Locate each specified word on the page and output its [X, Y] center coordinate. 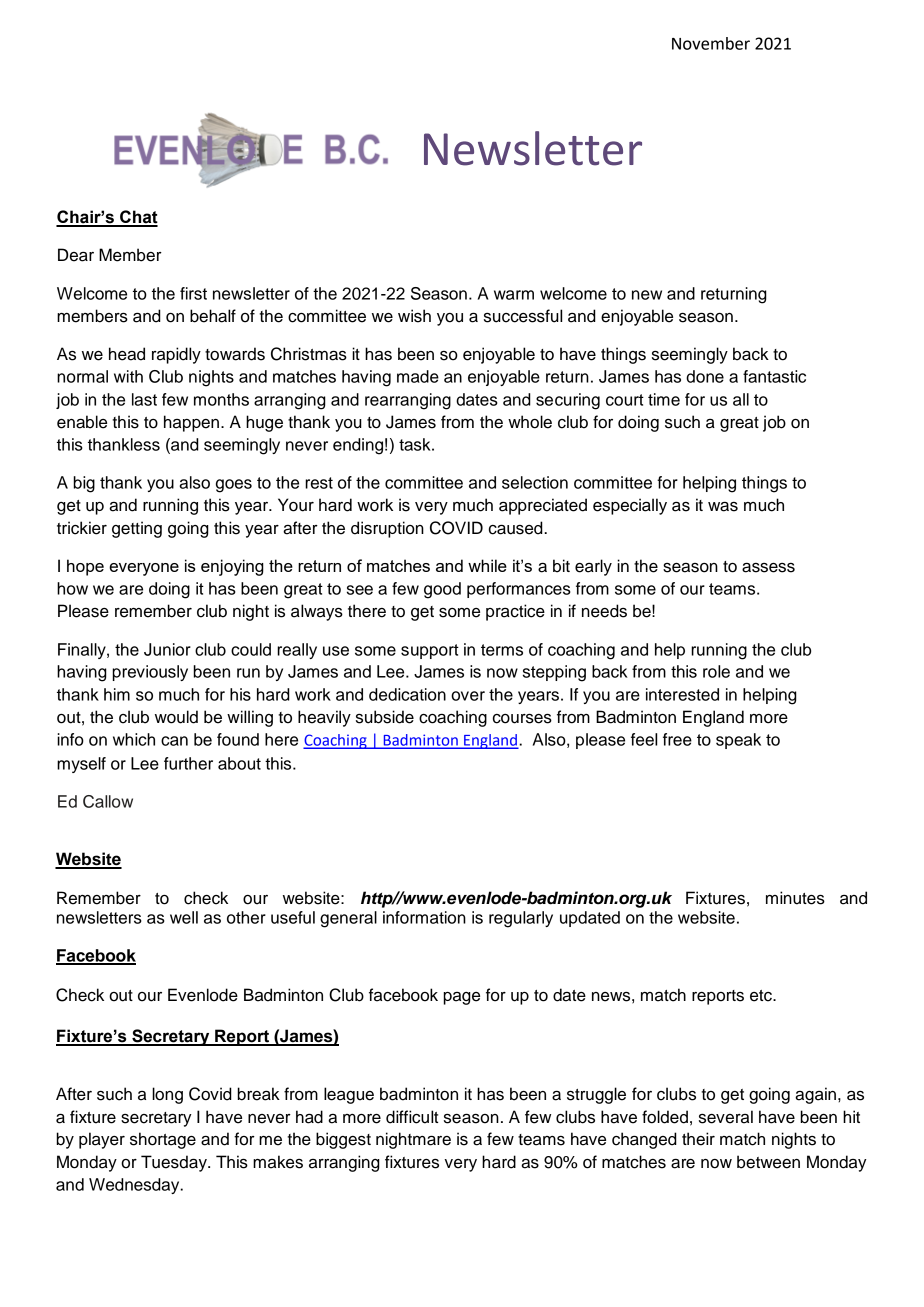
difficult [412, 1117]
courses [522, 719]
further [188, 763]
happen [191, 423]
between [768, 1162]
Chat [138, 218]
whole [530, 422]
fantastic [774, 376]
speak [738, 741]
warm [514, 295]
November [711, 43]
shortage [163, 1140]
